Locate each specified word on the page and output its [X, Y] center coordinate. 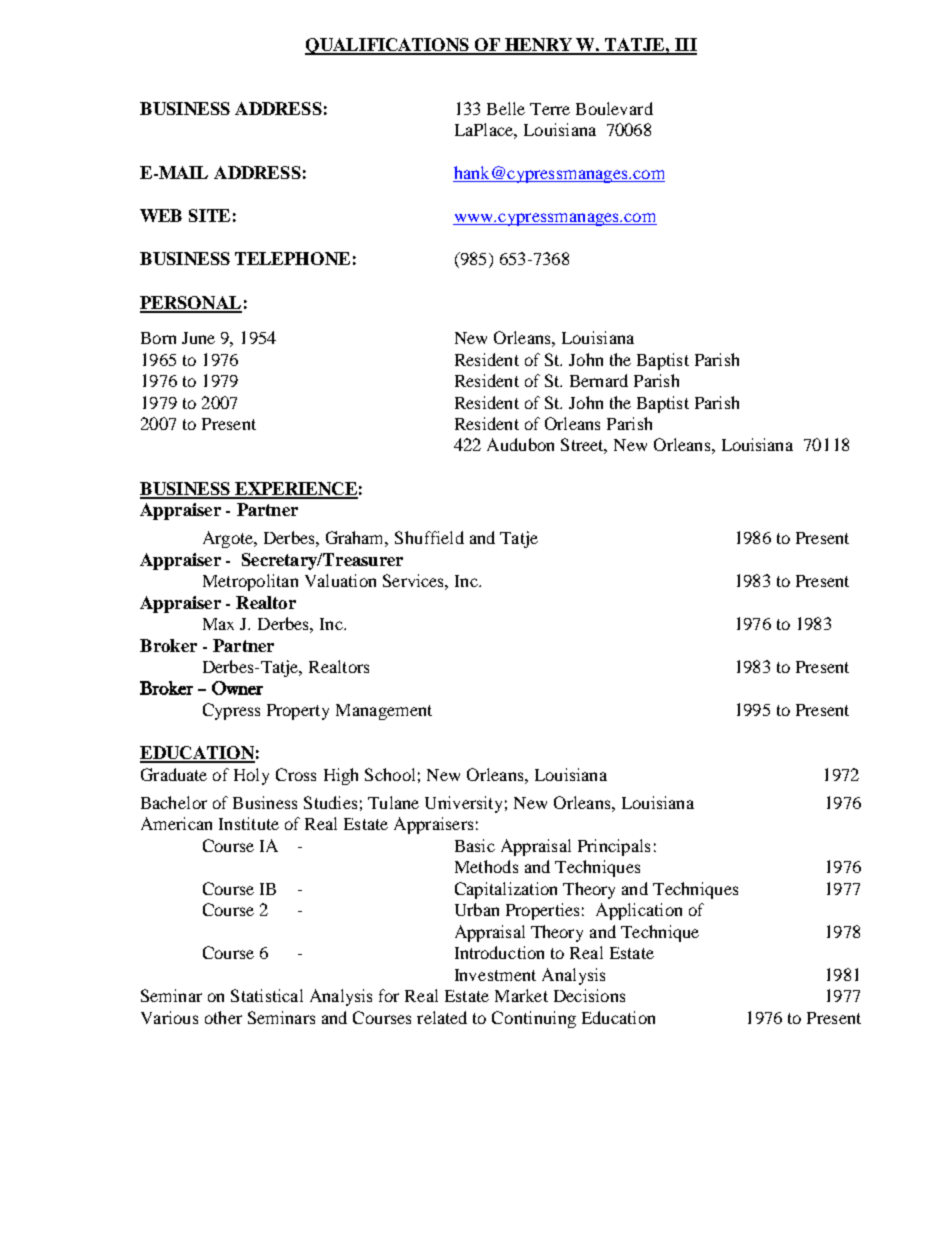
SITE [209, 215]
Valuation [340, 580]
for [389, 995]
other [223, 1017]
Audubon [520, 444]
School [390, 774]
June [198, 338]
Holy [251, 776]
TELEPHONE [292, 258]
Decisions [589, 995]
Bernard [599, 380]
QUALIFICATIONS [388, 46]
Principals [614, 847]
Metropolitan [250, 582]
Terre [550, 109]
